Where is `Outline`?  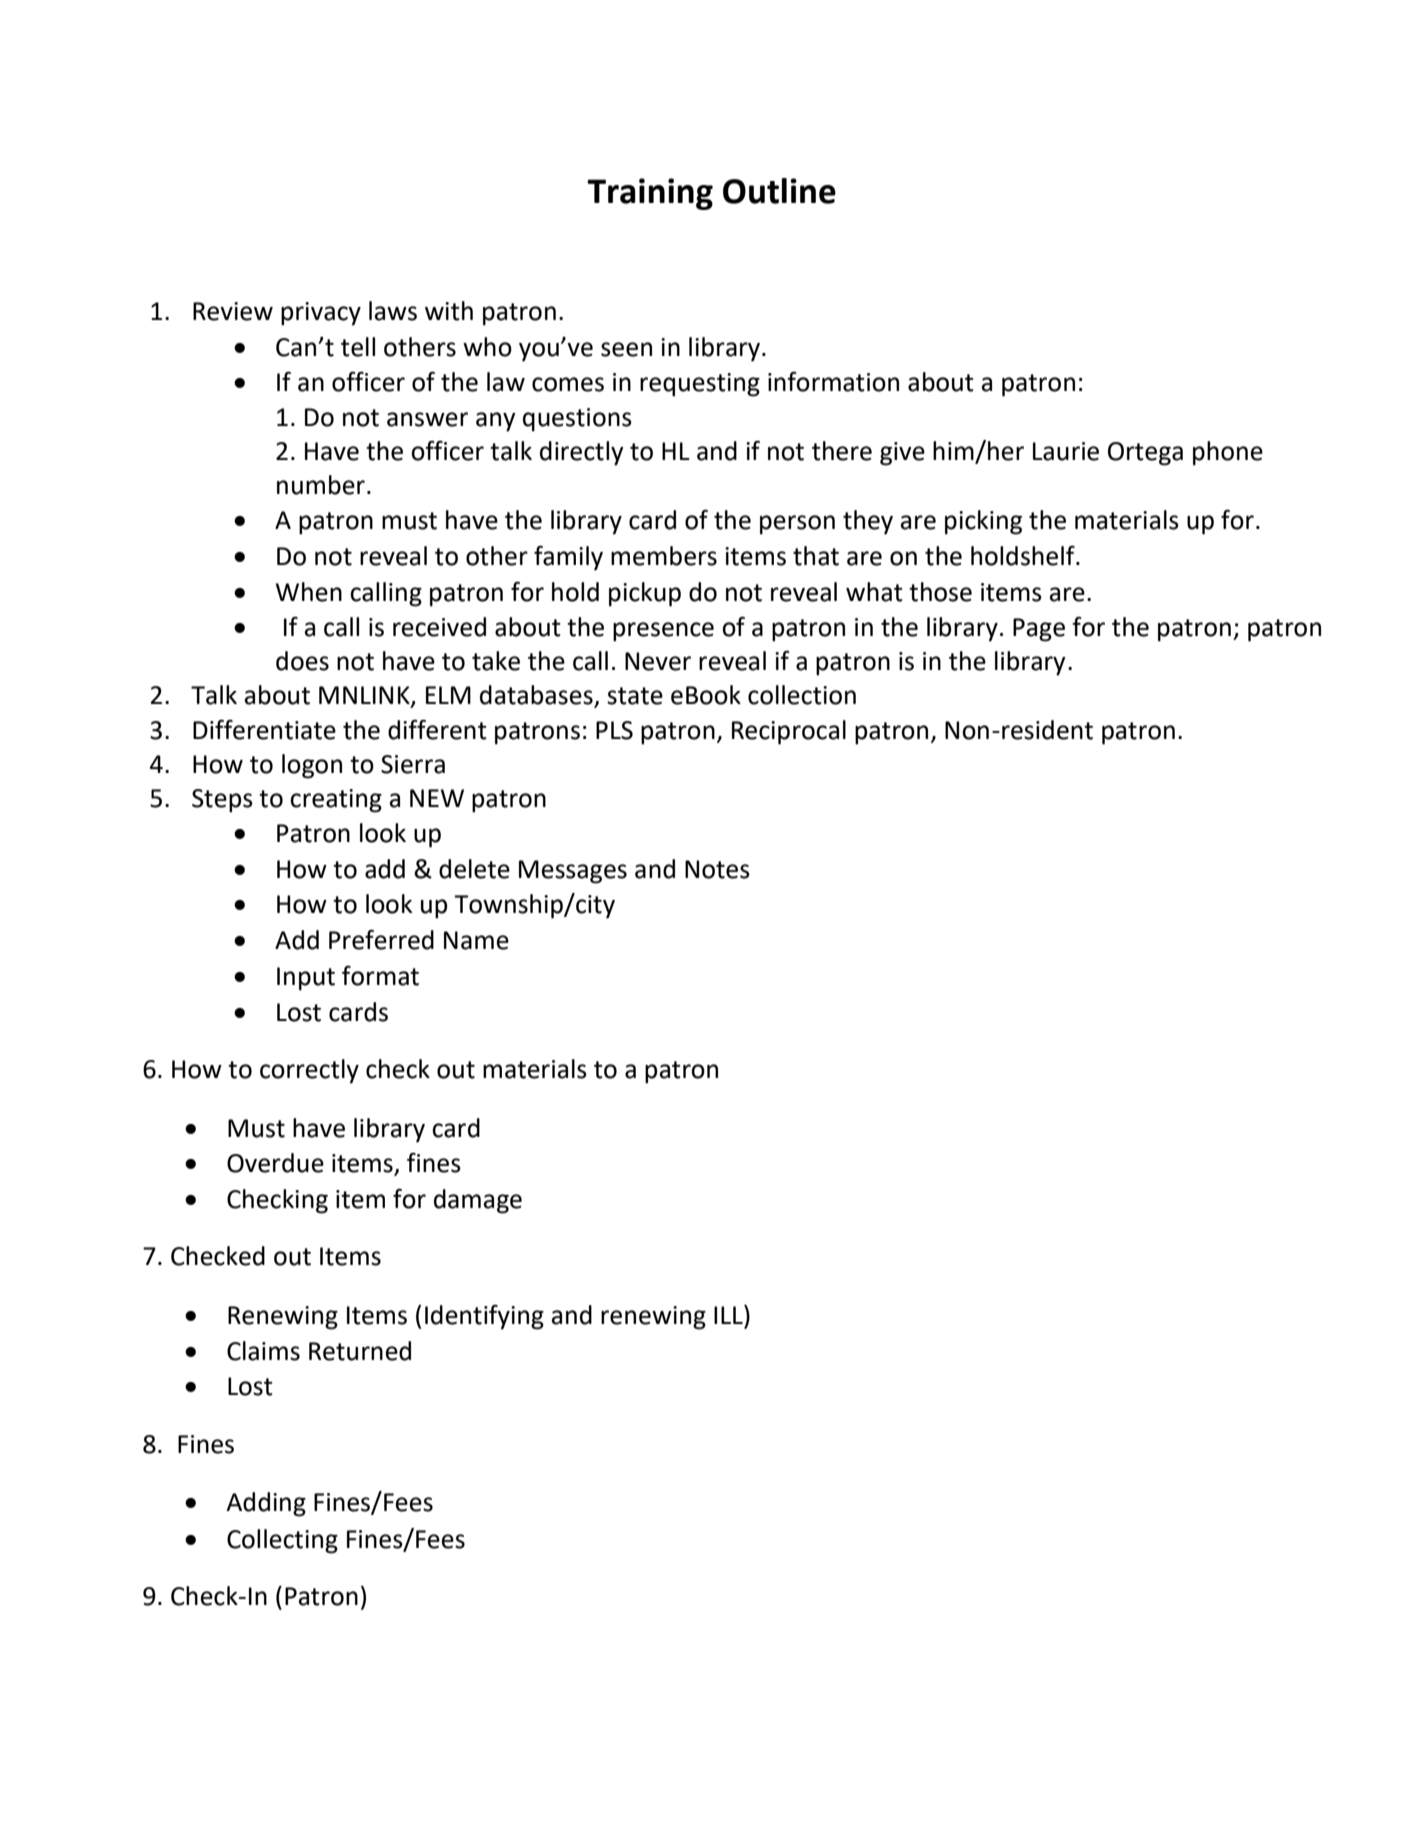
Outline is located at coordinates (779, 191).
